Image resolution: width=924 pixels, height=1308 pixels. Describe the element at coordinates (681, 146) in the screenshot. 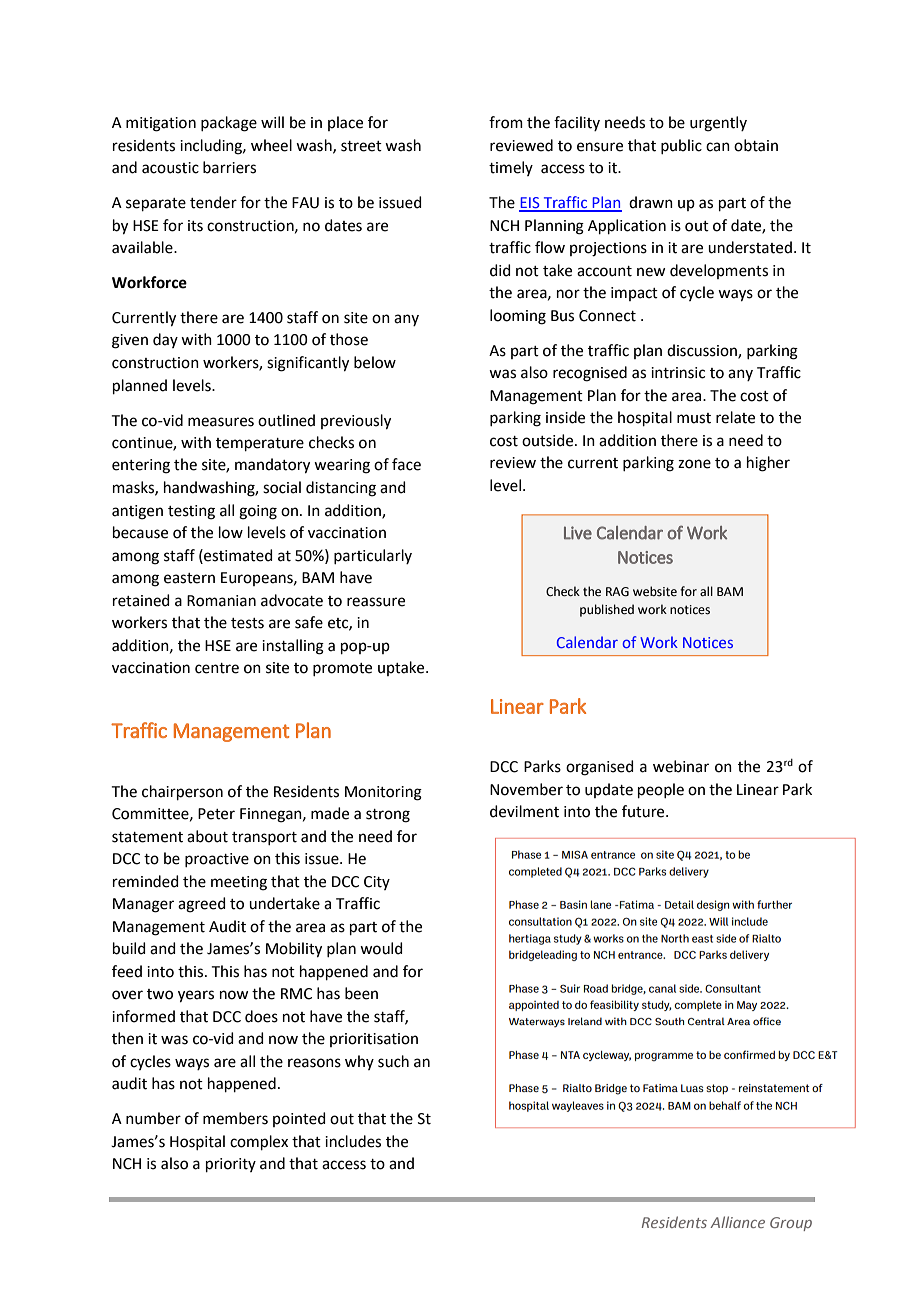

I see `public` at that location.
